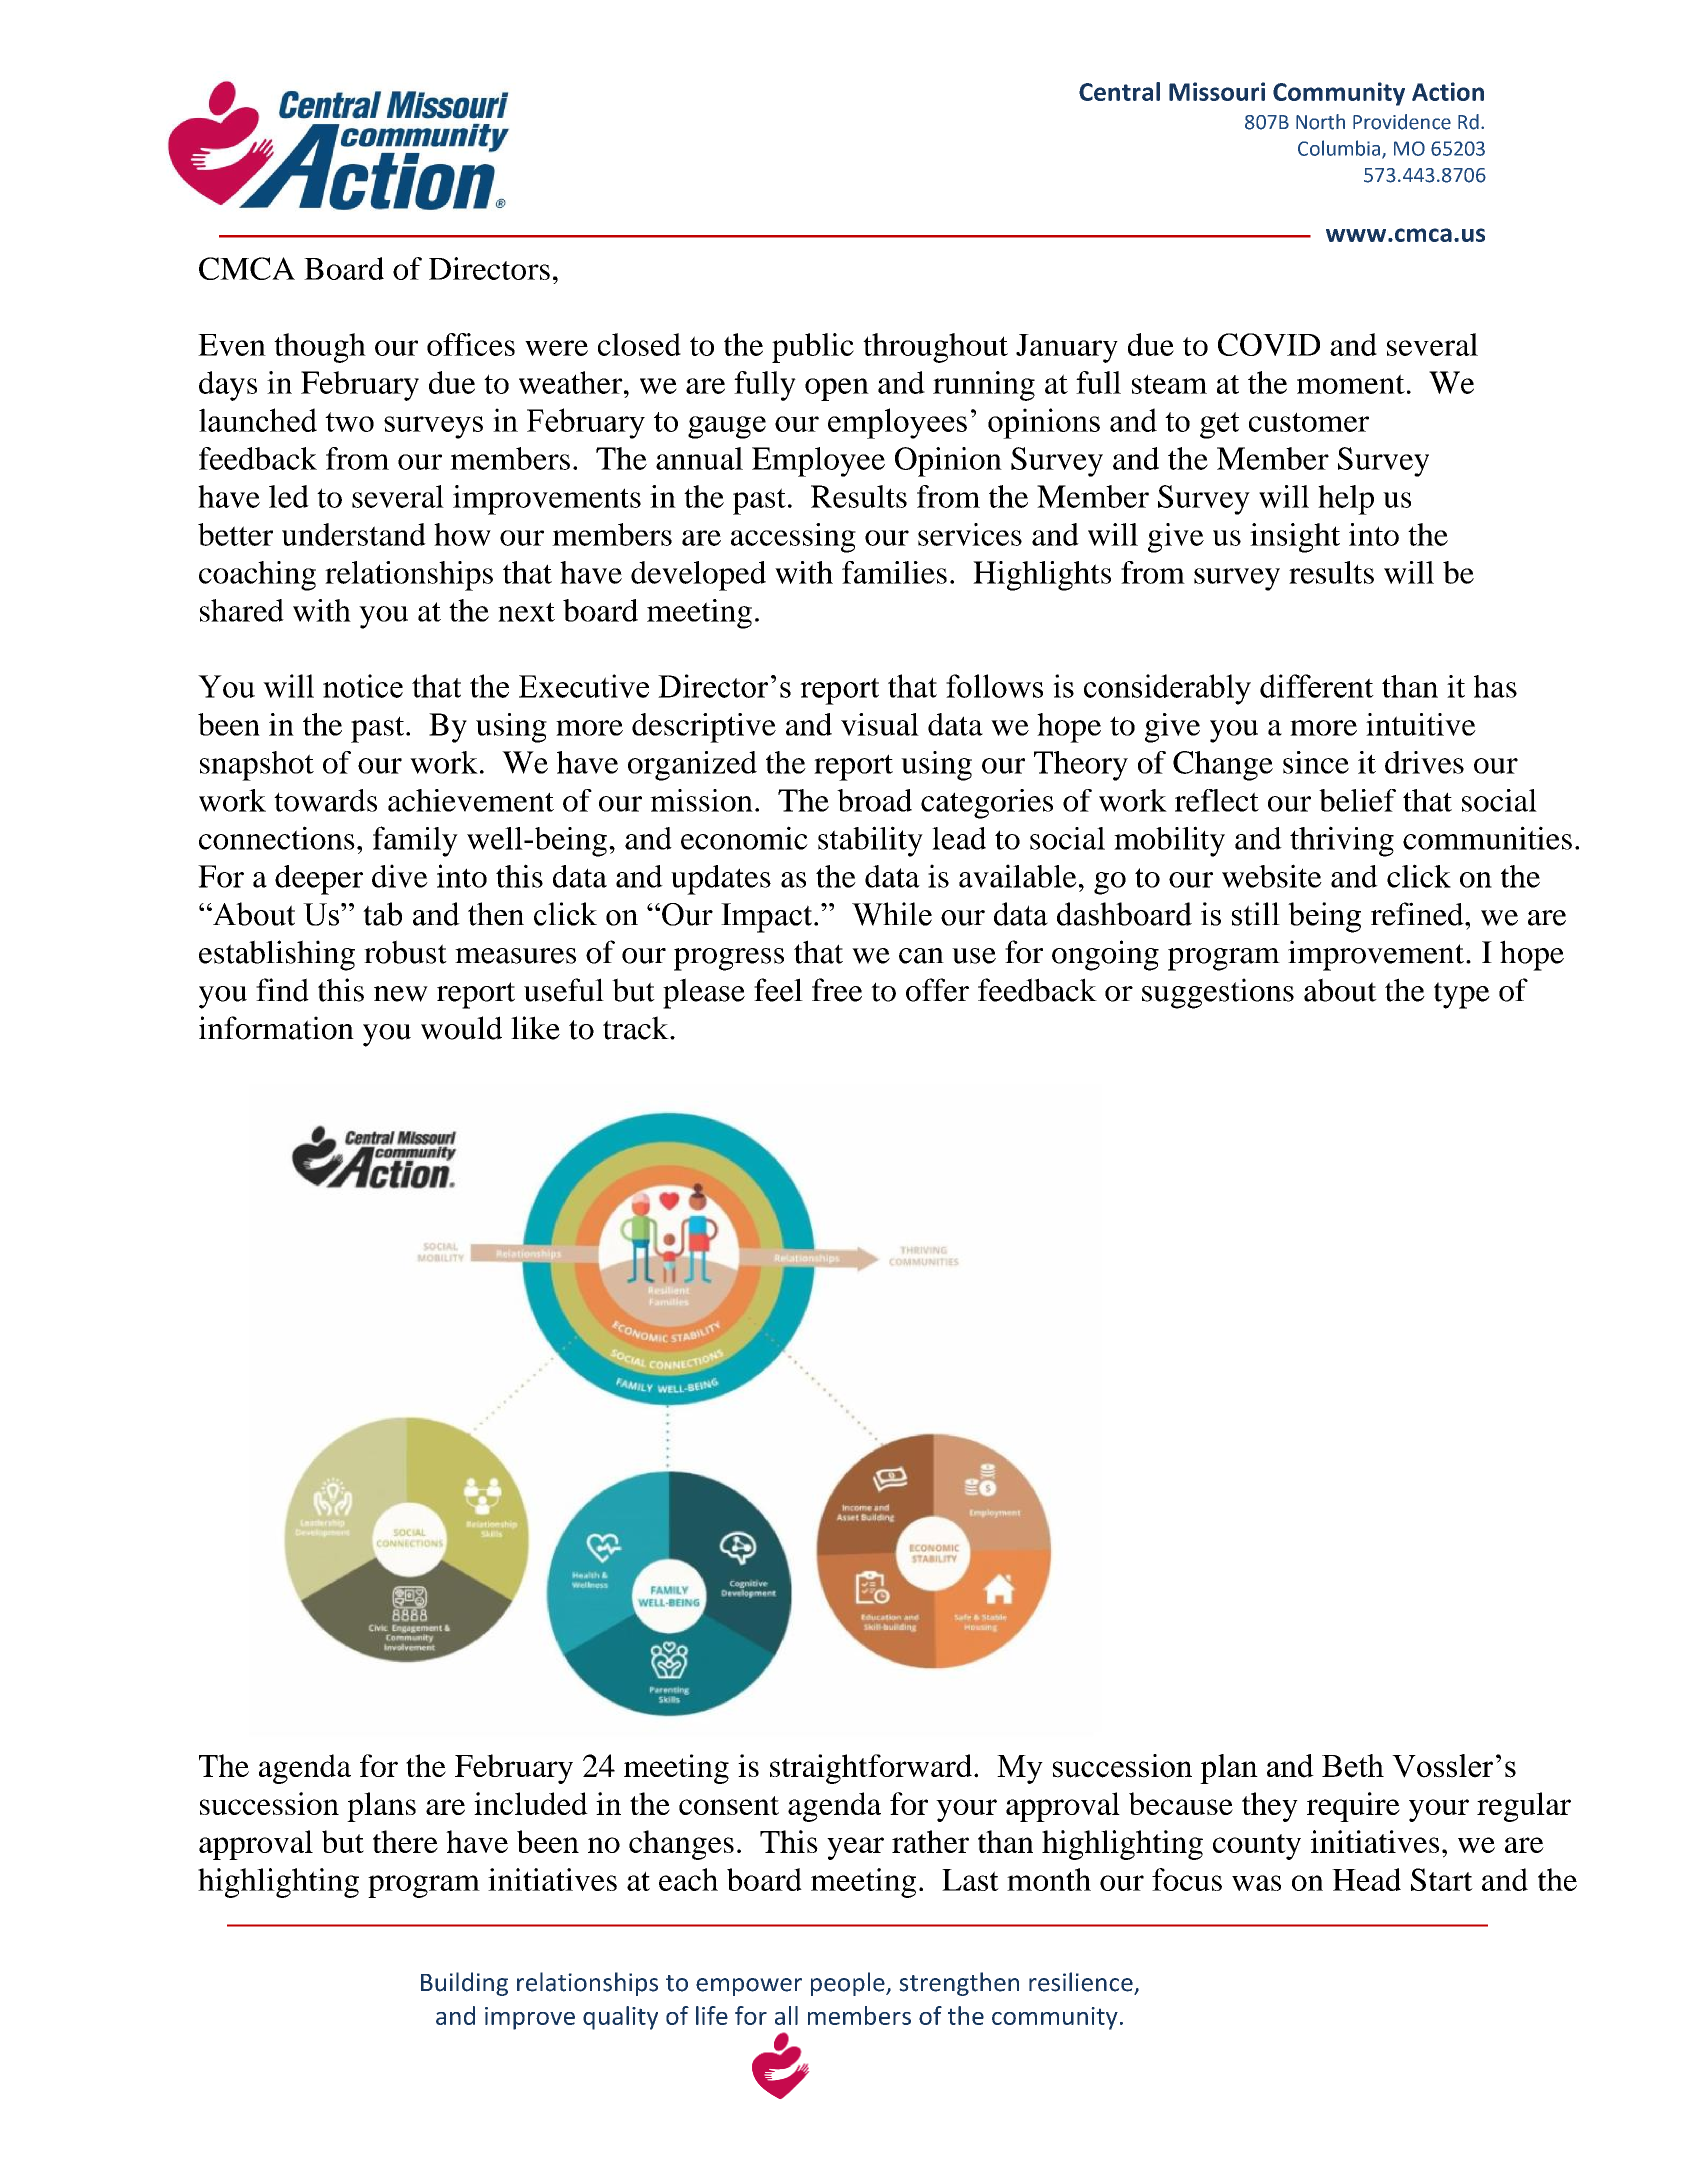  What do you see at coordinates (531, 1803) in the screenshot?
I see `included` at bounding box center [531, 1803].
